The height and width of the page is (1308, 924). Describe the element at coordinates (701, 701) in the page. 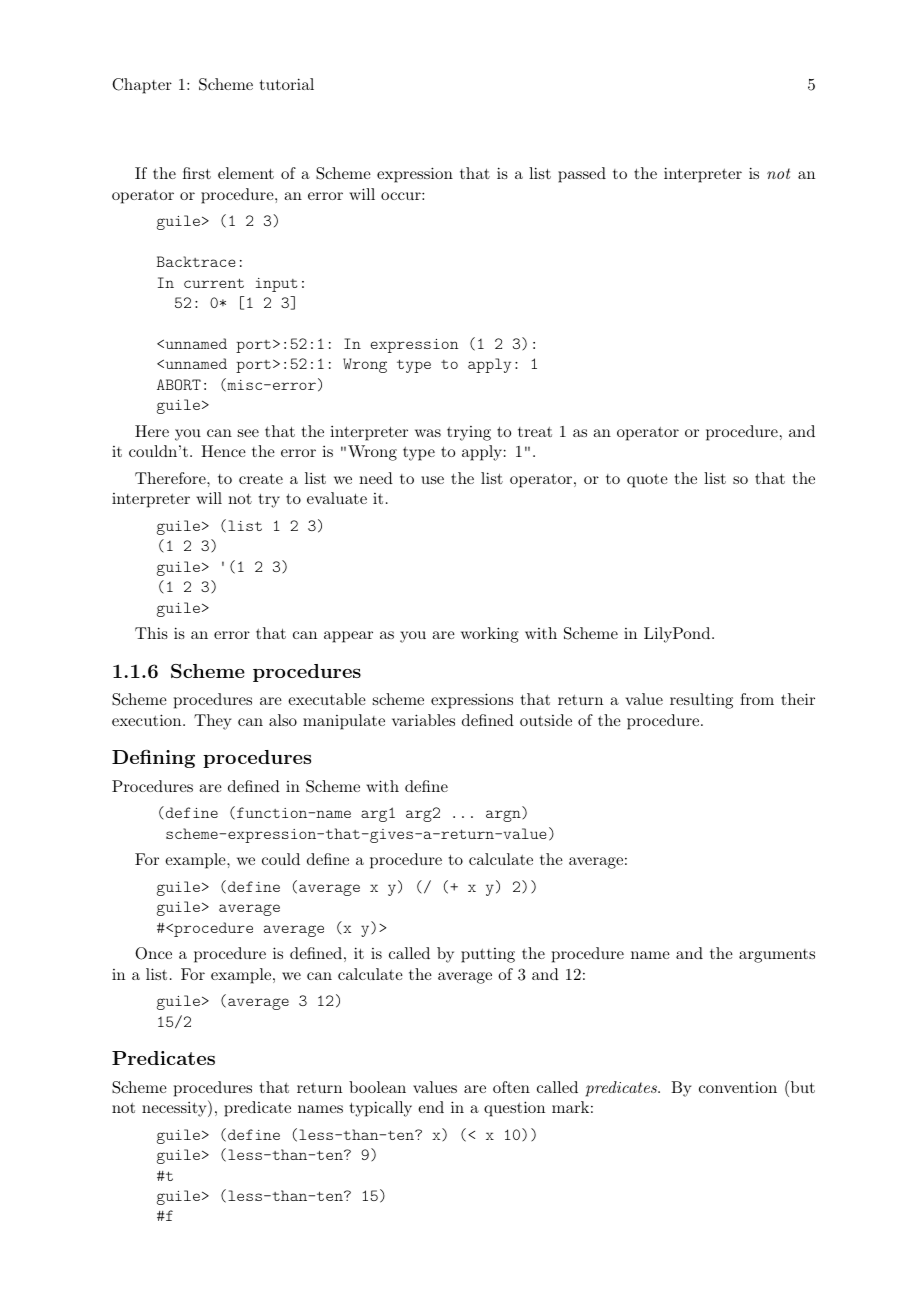

I see `resulting` at that location.
